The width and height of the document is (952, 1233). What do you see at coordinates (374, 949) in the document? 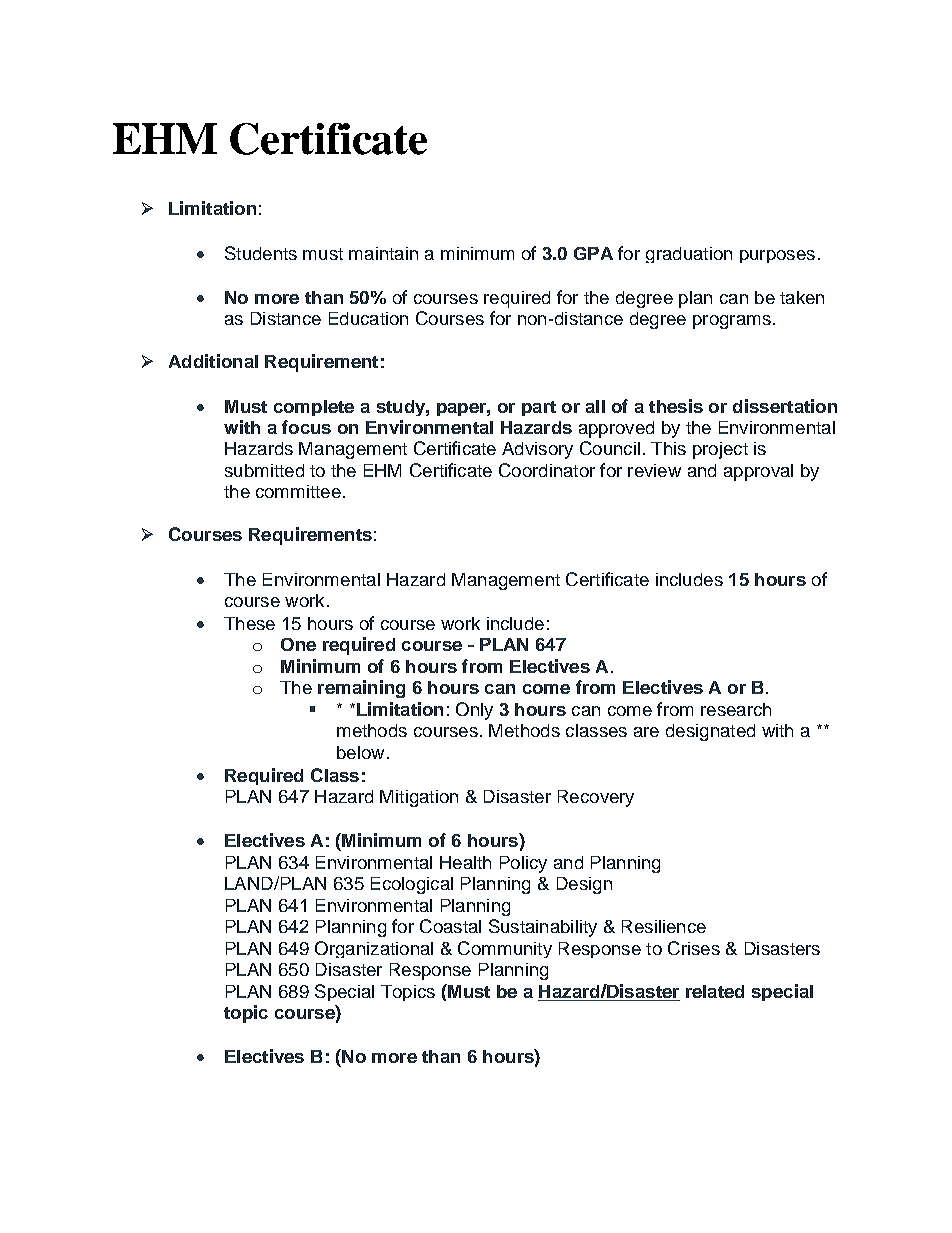
I see `Organizational` at bounding box center [374, 949].
